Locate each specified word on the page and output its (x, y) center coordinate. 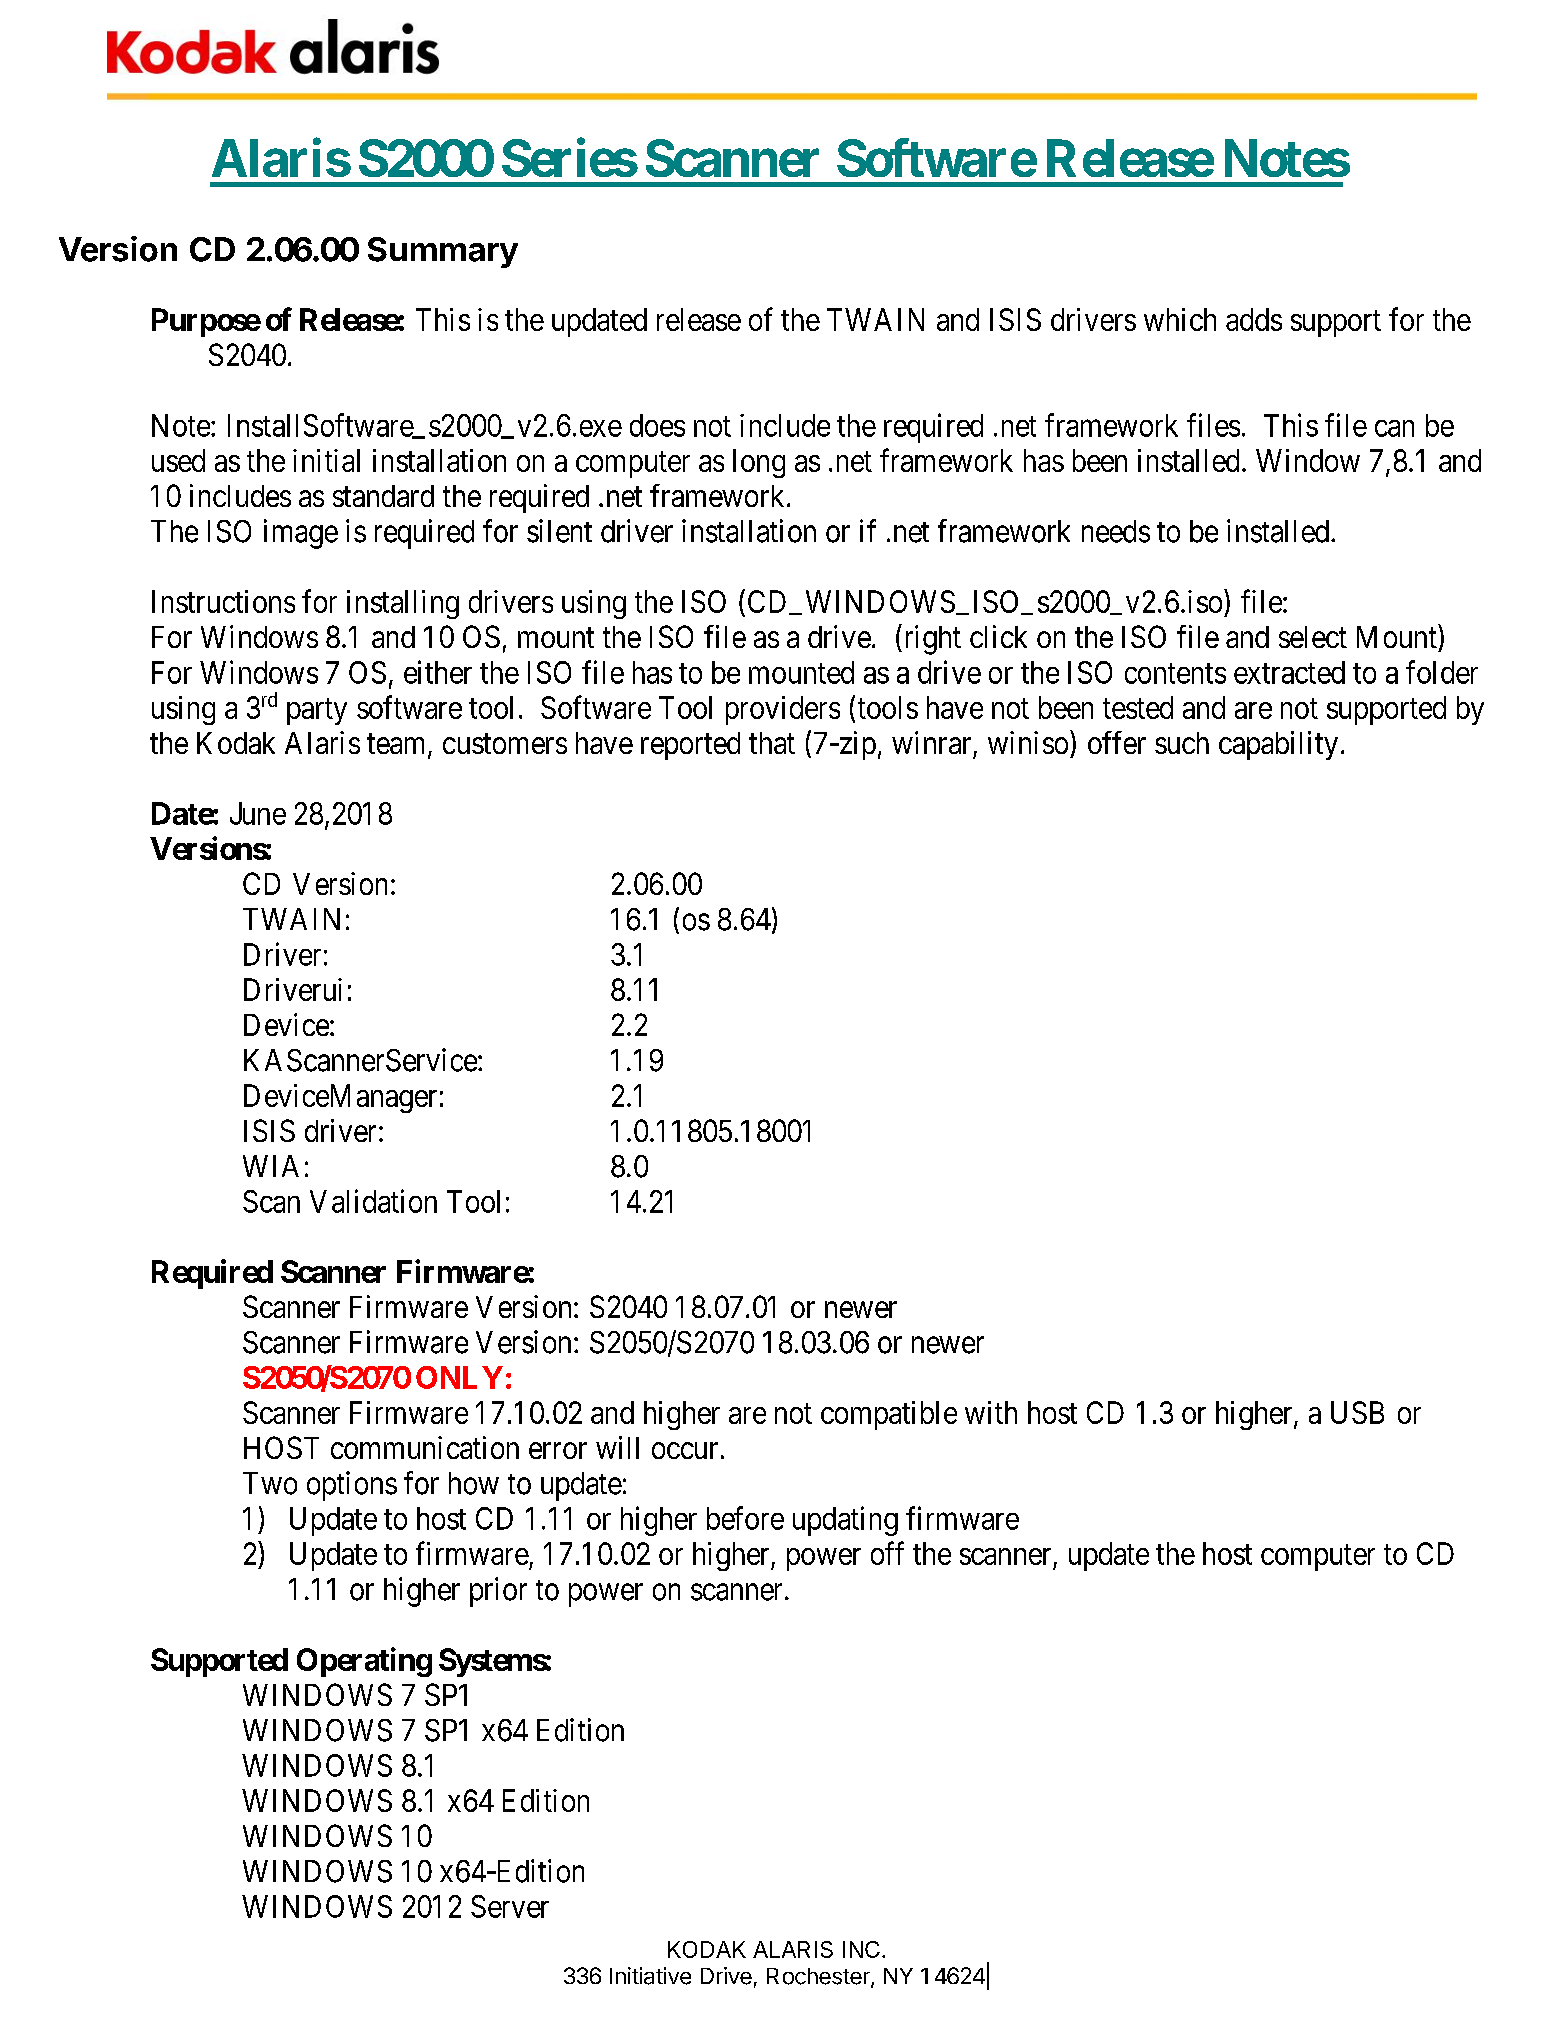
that (772, 743)
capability (1278, 745)
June (258, 813)
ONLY (459, 1377)
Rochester (819, 1977)
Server (510, 1906)
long (759, 463)
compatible (889, 1415)
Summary (443, 252)
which (1180, 319)
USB (1357, 1412)
